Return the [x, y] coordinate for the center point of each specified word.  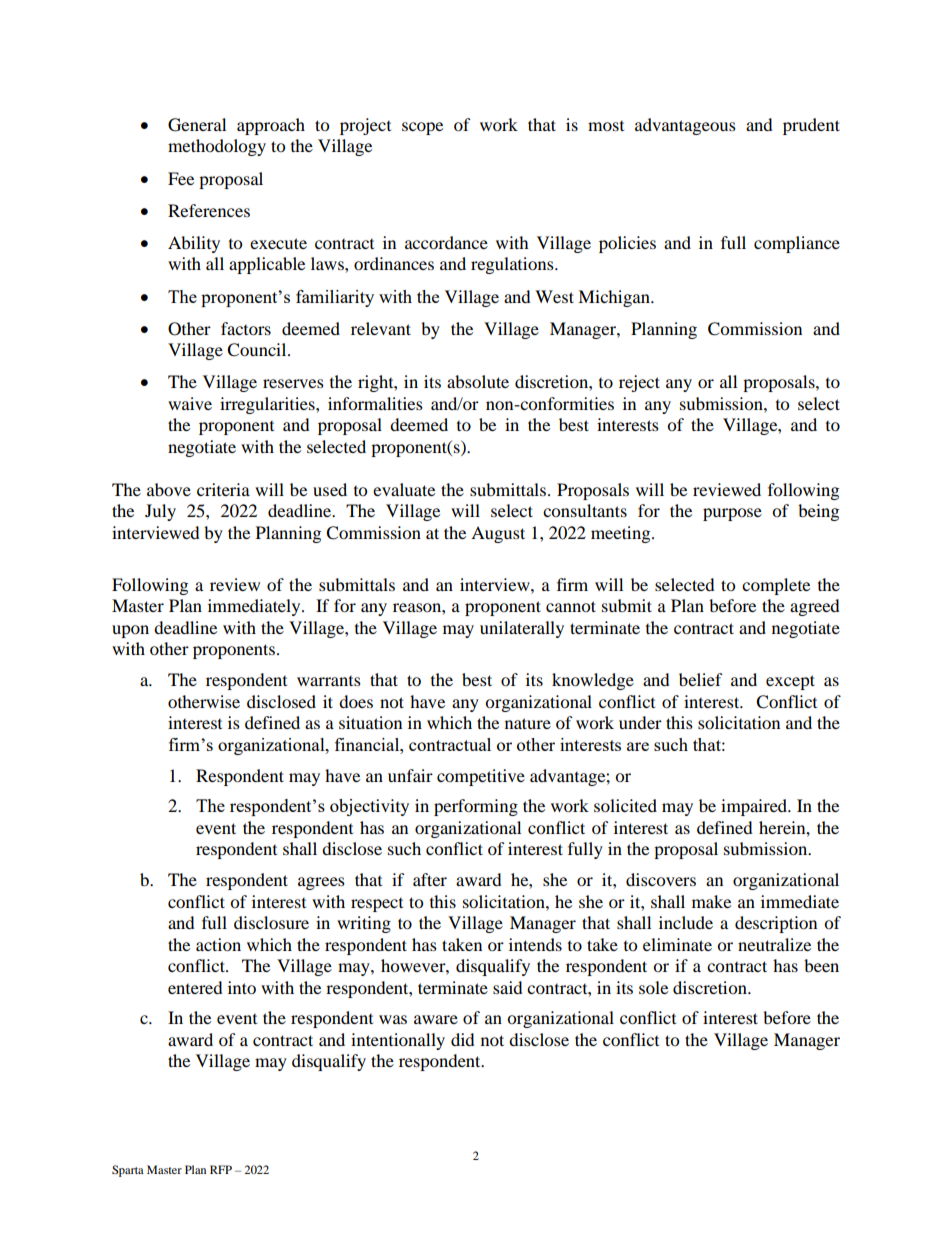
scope [422, 128]
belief [701, 679]
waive [190, 403]
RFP [221, 1169]
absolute [478, 381]
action [218, 944]
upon [130, 631]
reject [639, 383]
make [711, 901]
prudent [811, 126]
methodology [217, 147]
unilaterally [522, 629]
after [430, 879]
